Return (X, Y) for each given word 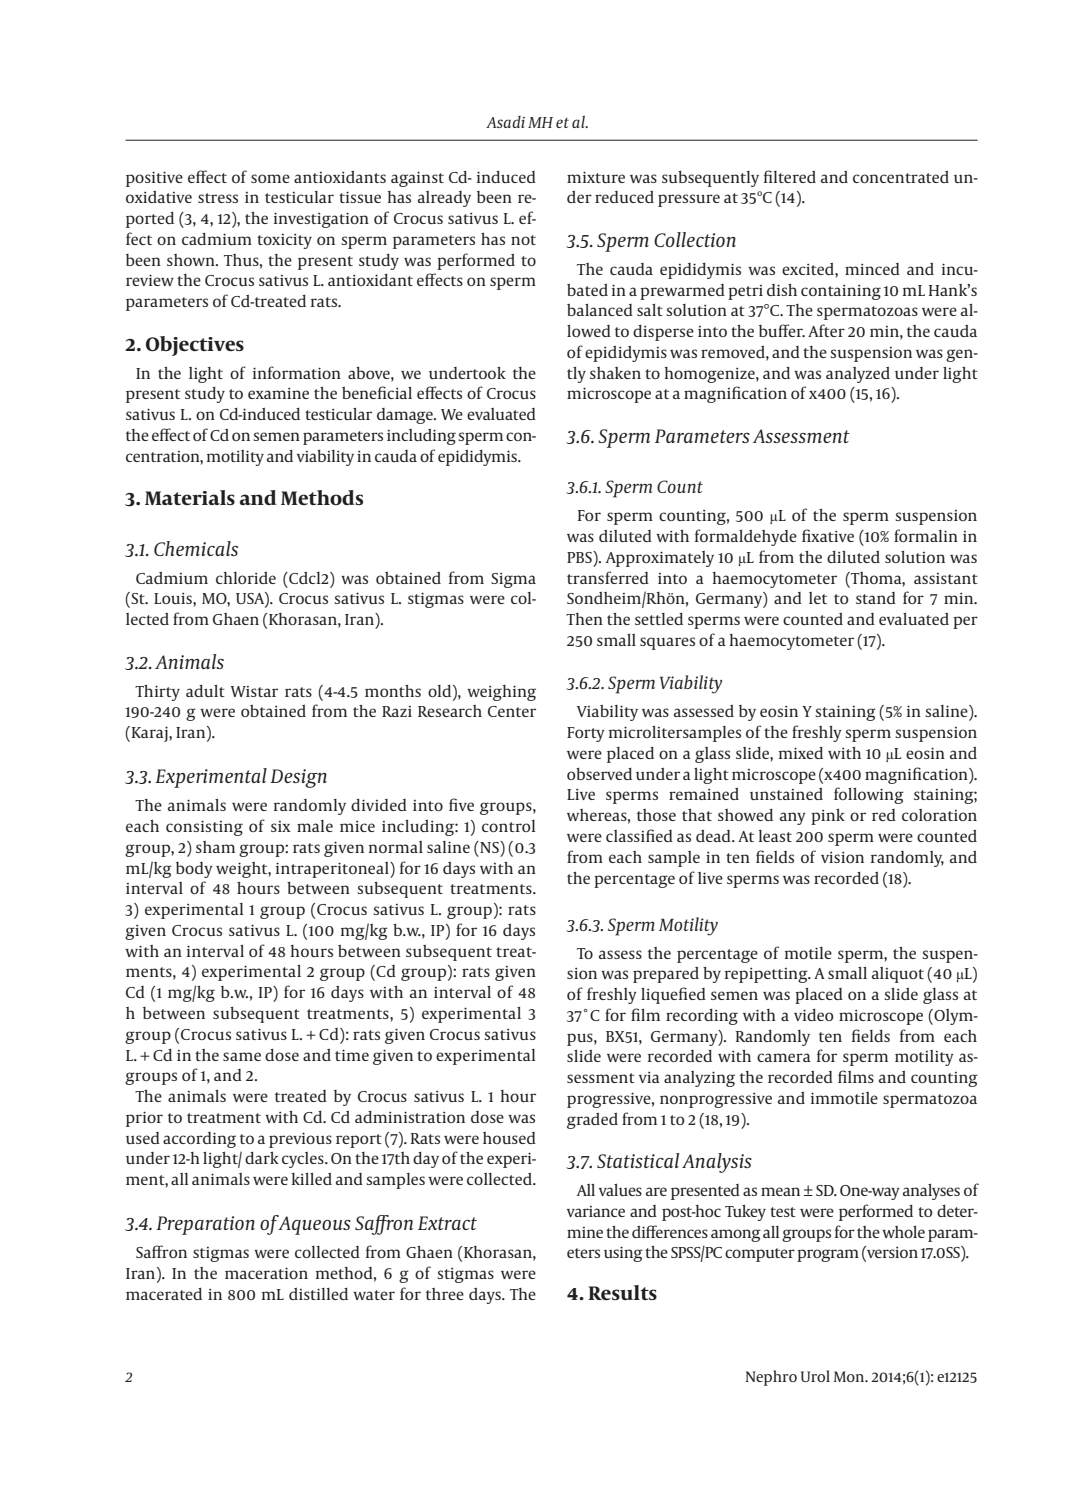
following (869, 795)
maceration (266, 1273)
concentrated (901, 177)
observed (599, 774)
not (523, 240)
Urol (815, 1376)
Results (622, 1293)
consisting (204, 828)
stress (218, 198)
